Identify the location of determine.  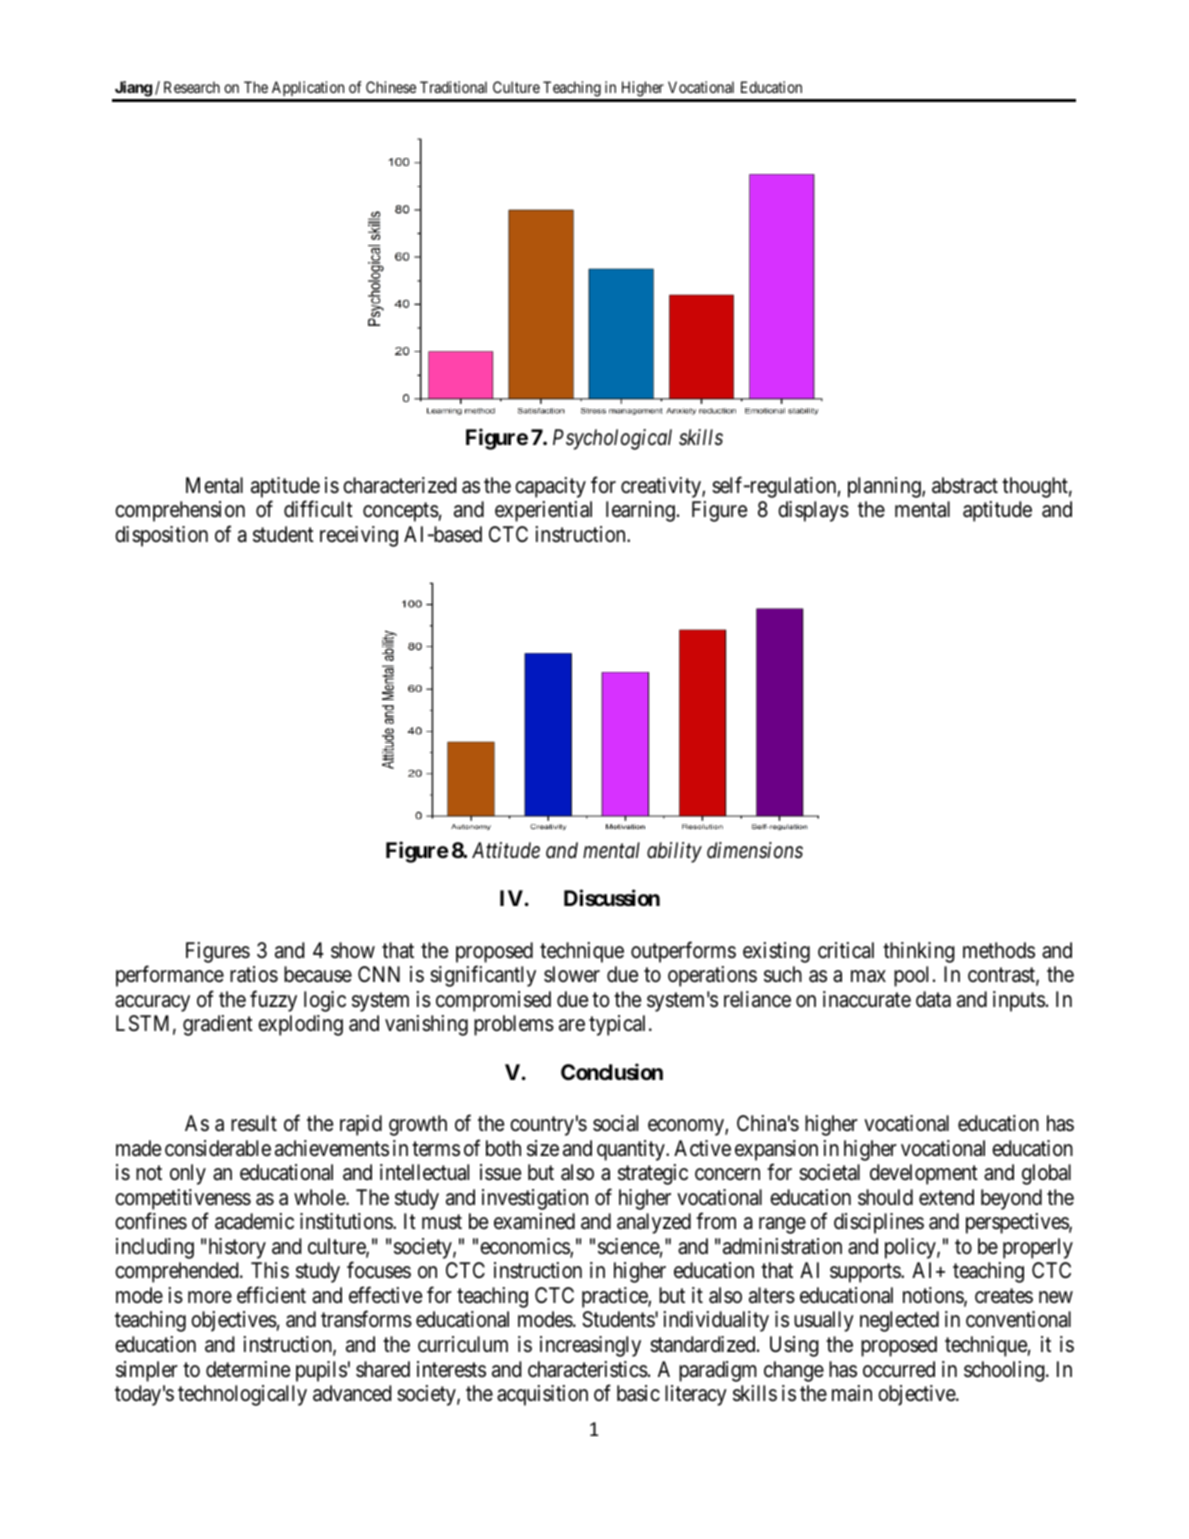
(248, 1369).
